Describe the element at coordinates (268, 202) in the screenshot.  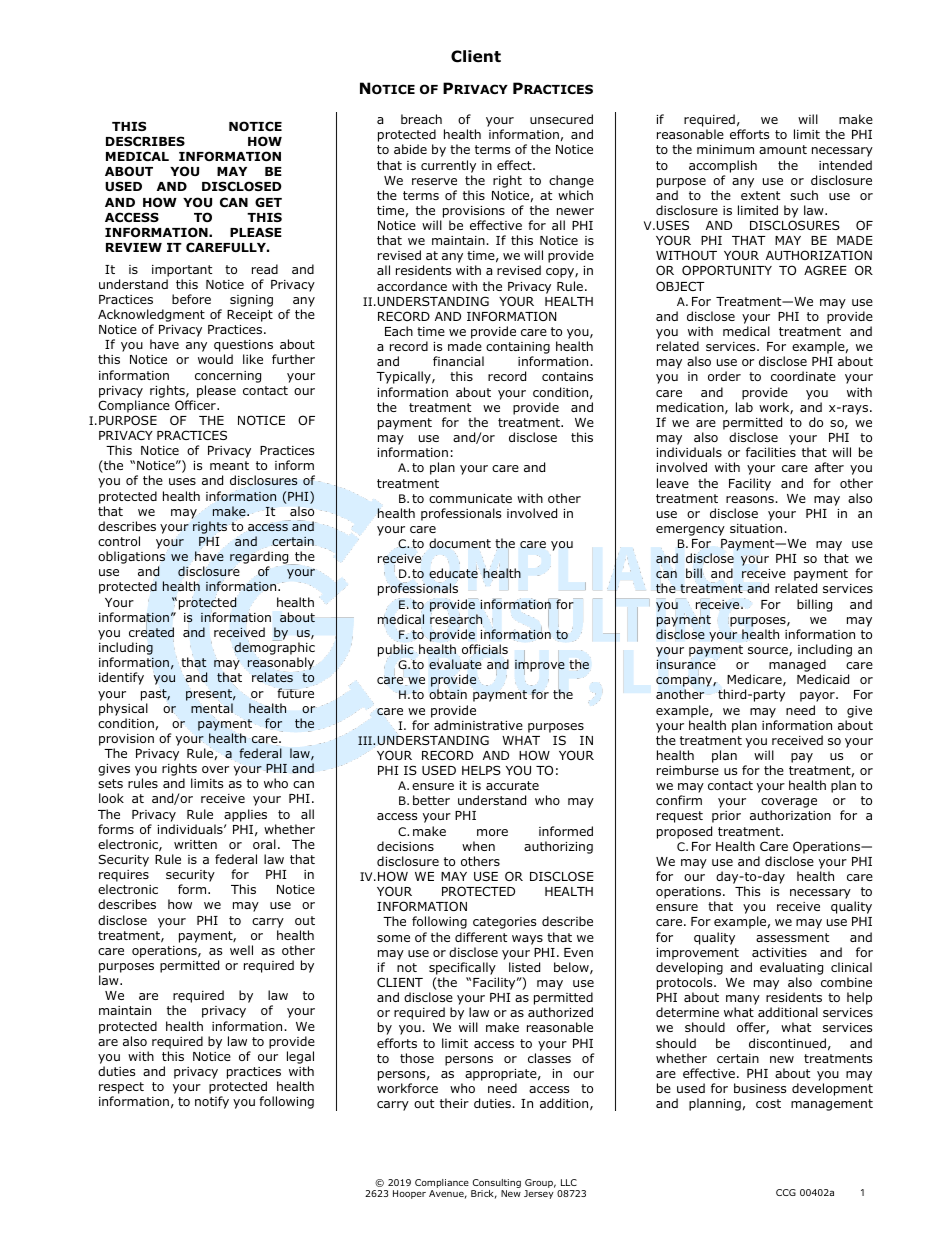
I see `GET` at that location.
